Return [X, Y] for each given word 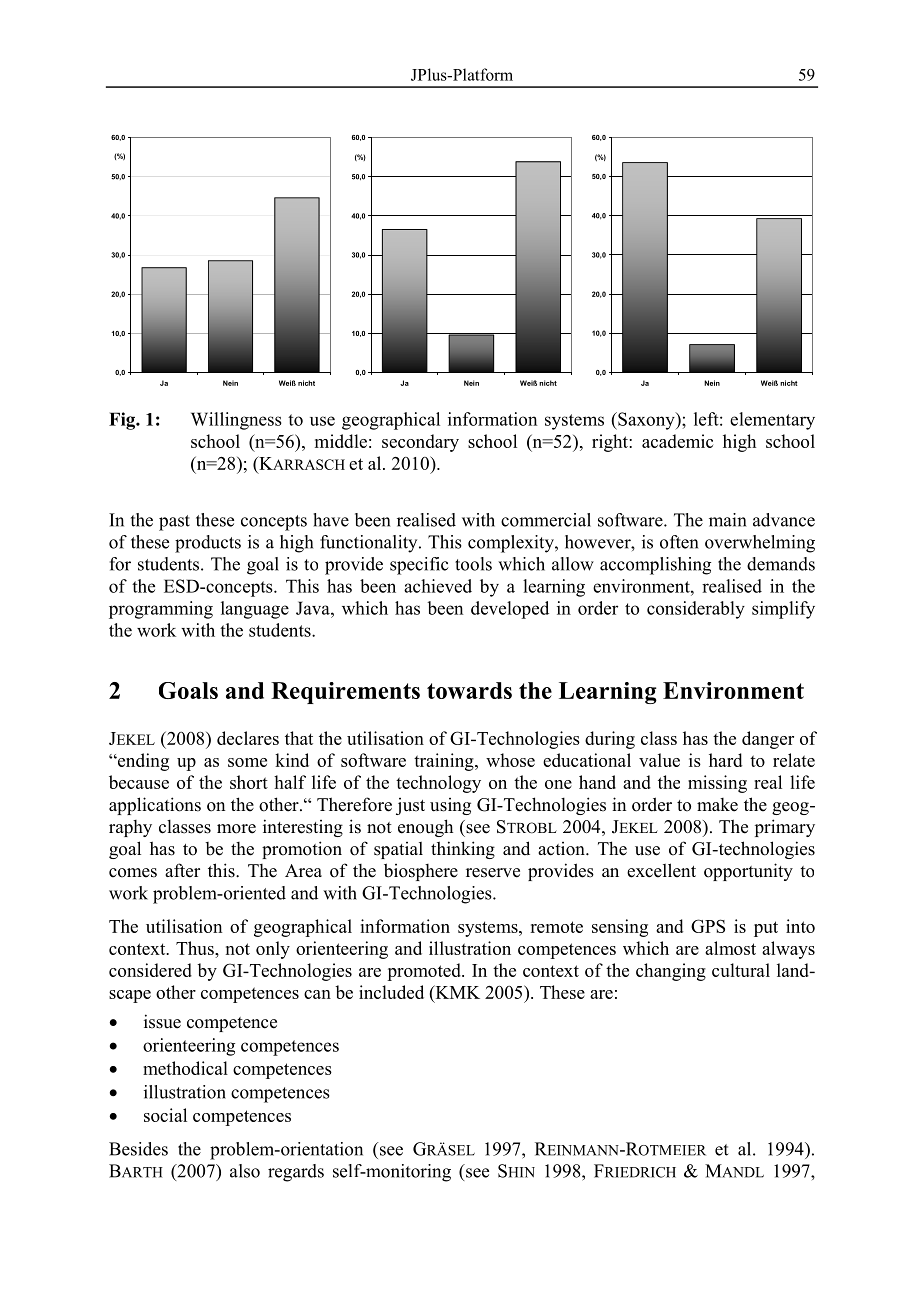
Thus [196, 948]
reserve [493, 873]
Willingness [236, 421]
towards [469, 690]
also [245, 1171]
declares [248, 738]
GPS [708, 926]
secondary [420, 443]
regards [296, 1173]
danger [768, 740]
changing [671, 972]
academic [677, 441]
